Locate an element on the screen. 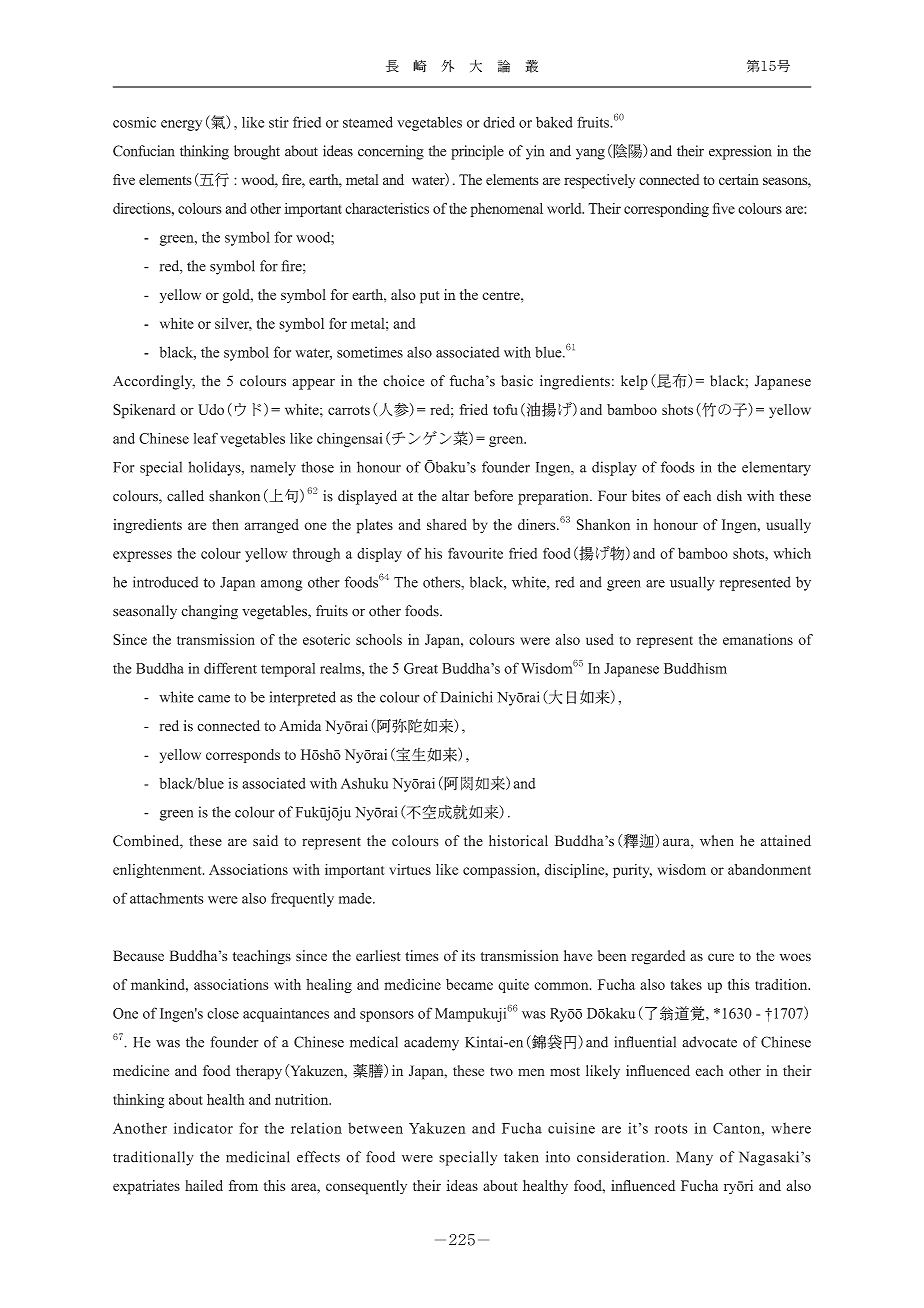 Image resolution: width=924 pixels, height=1308 pixels. expression is located at coordinates (740, 152).
